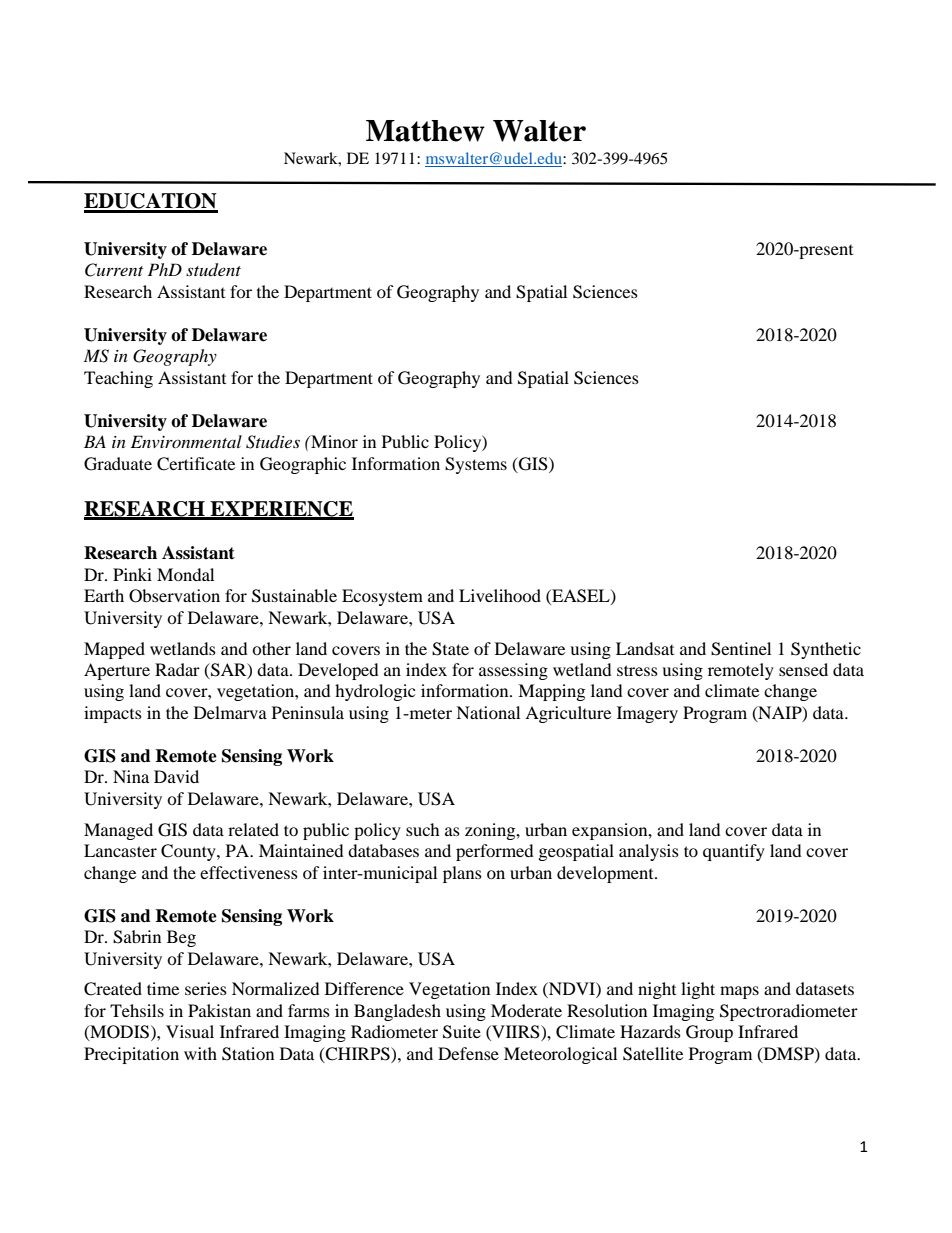  What do you see at coordinates (476, 465) in the page?
I see `Systems` at bounding box center [476, 465].
